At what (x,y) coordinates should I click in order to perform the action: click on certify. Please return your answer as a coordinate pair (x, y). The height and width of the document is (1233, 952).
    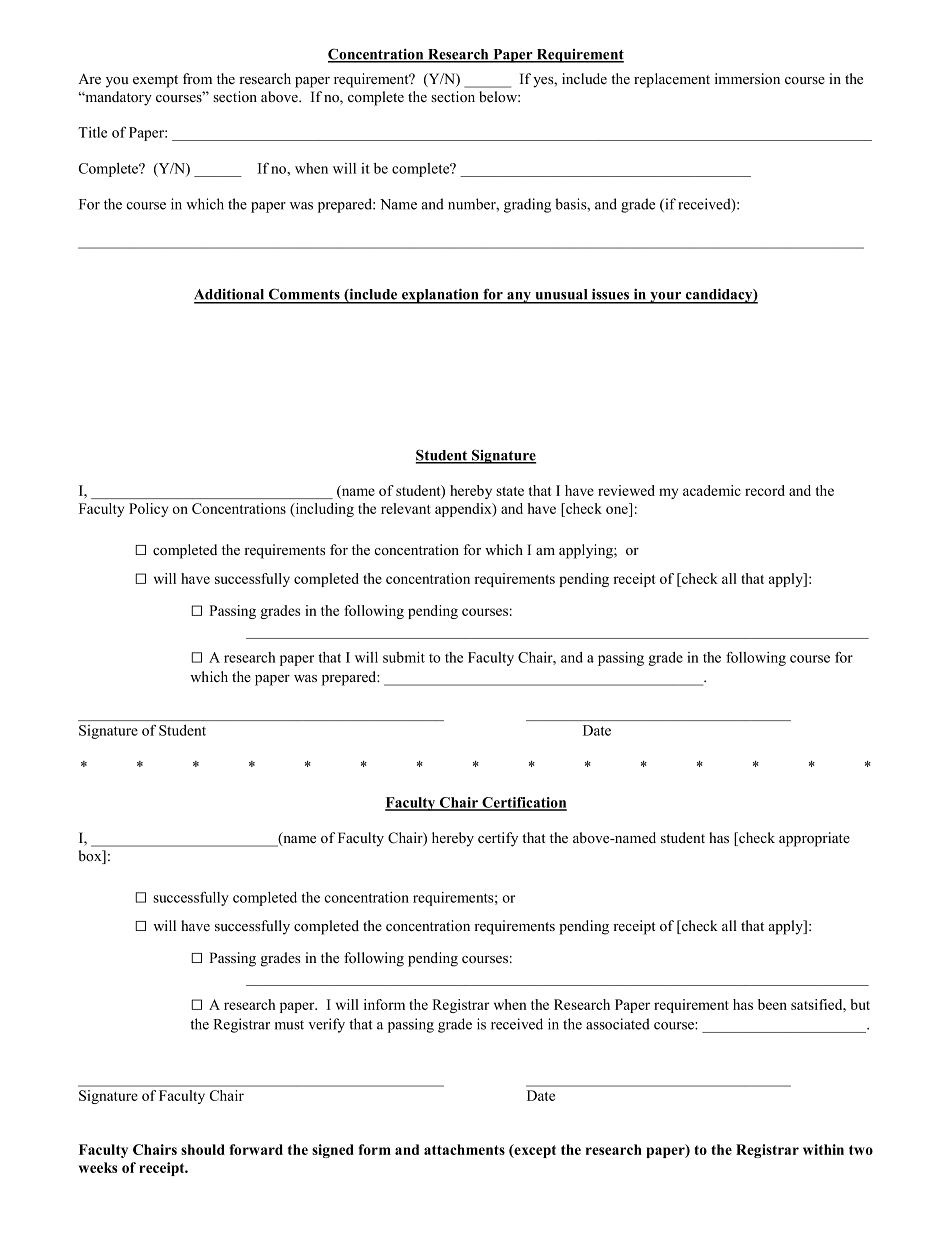
    Looking at the image, I should click on (498, 839).
